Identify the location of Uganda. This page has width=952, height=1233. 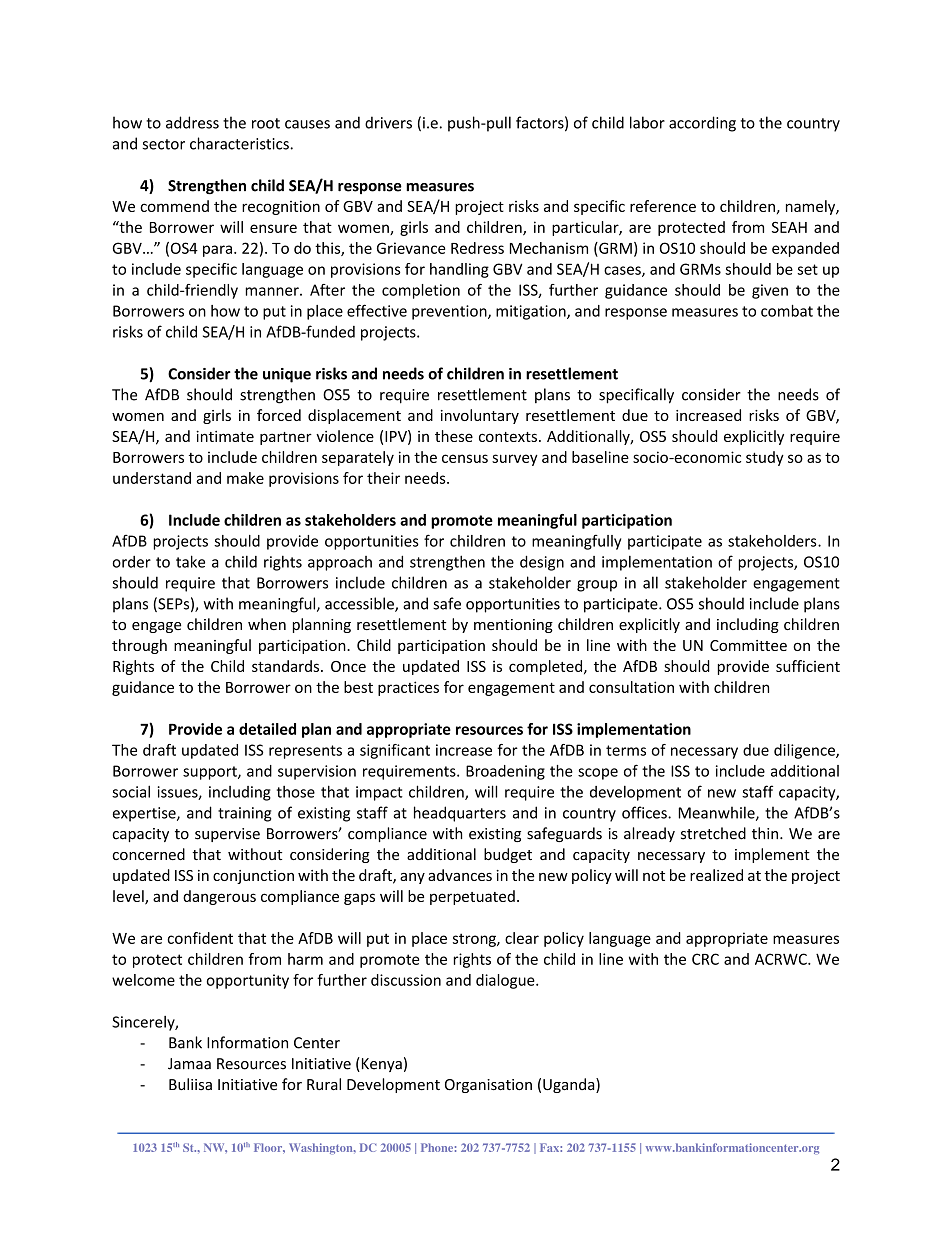
(570, 1085).
